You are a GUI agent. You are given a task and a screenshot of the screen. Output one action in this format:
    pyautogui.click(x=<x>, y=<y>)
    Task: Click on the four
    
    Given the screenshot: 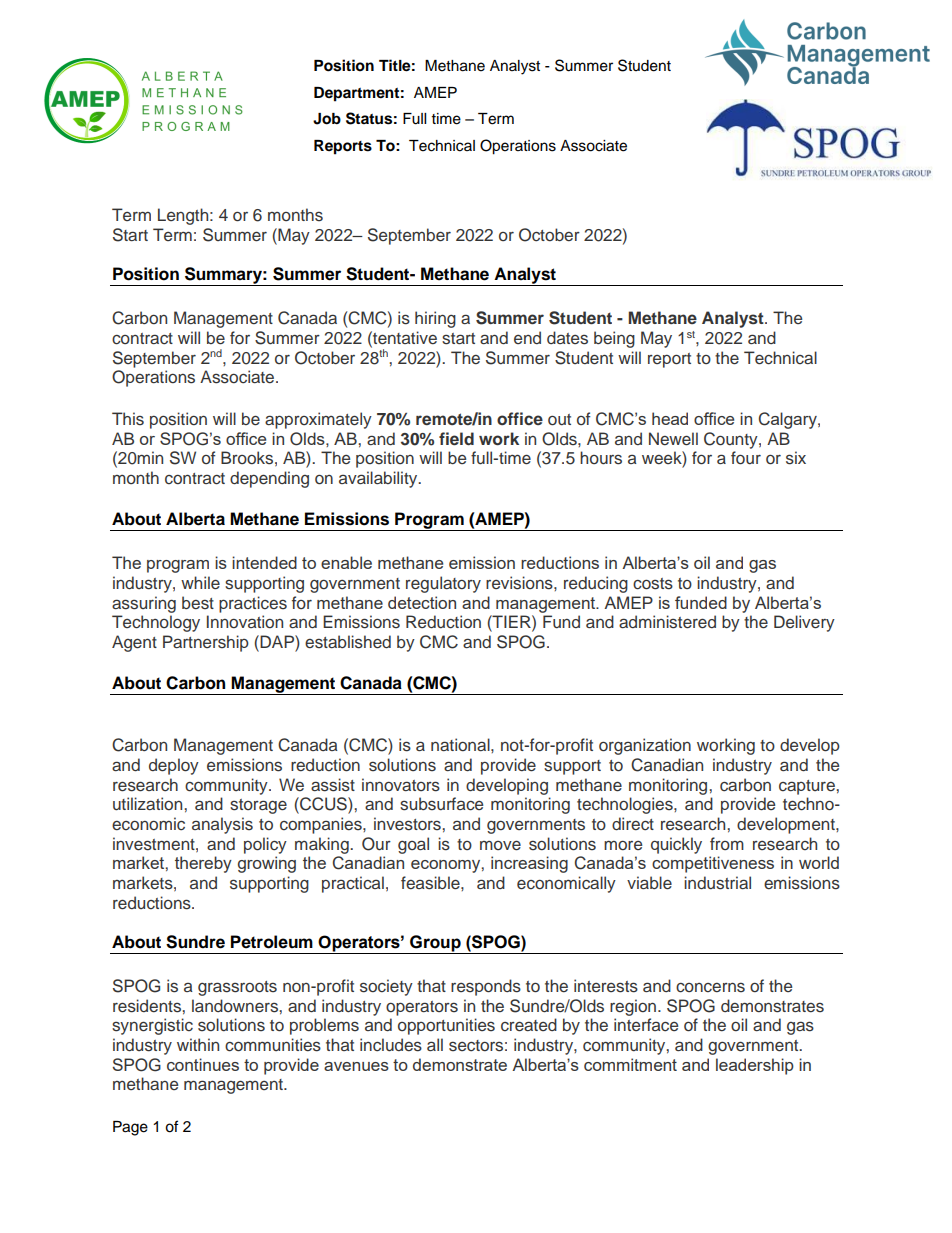 What is the action you would take?
    pyautogui.click(x=746, y=458)
